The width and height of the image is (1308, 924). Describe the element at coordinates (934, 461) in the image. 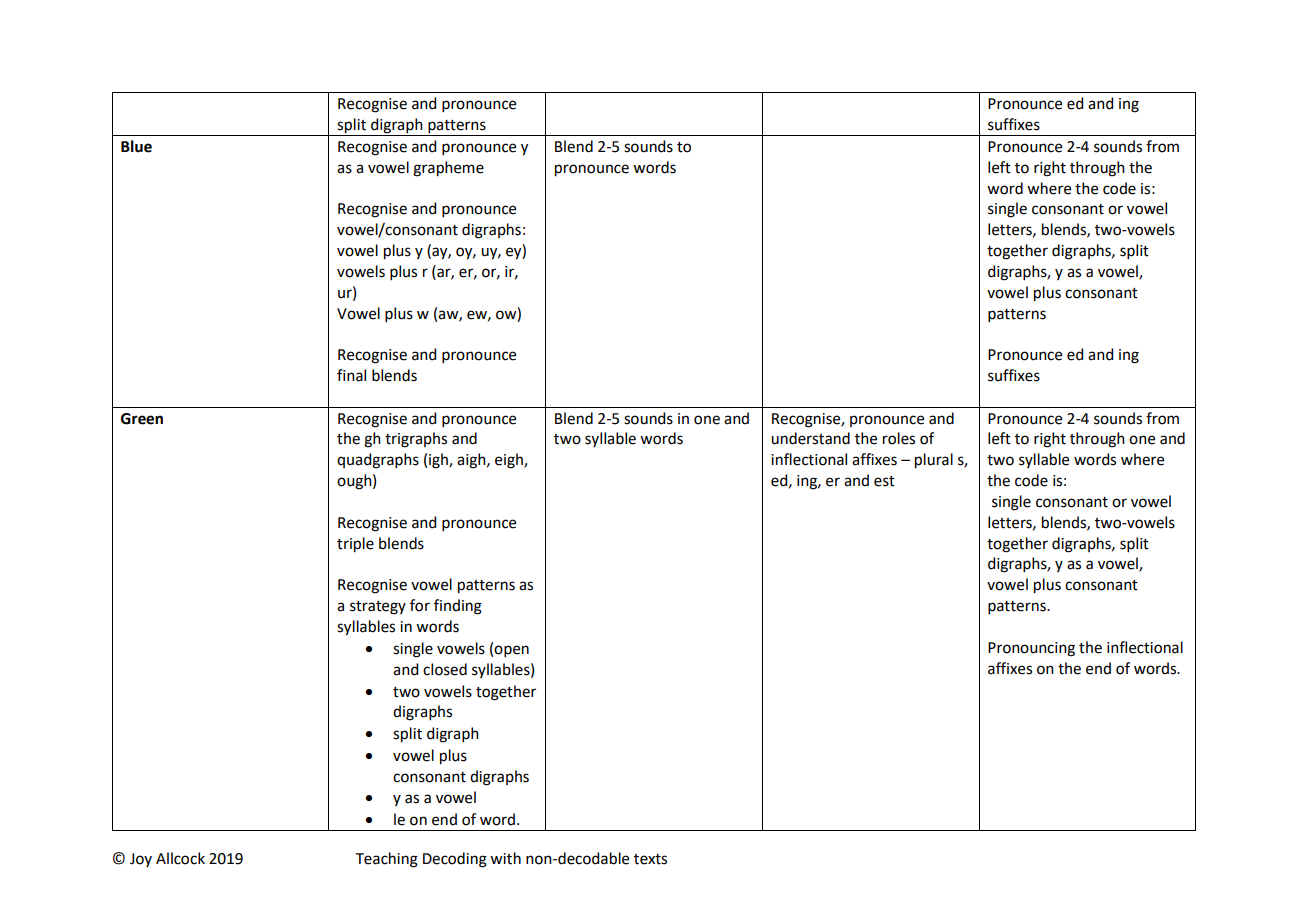

I see `plural` at that location.
